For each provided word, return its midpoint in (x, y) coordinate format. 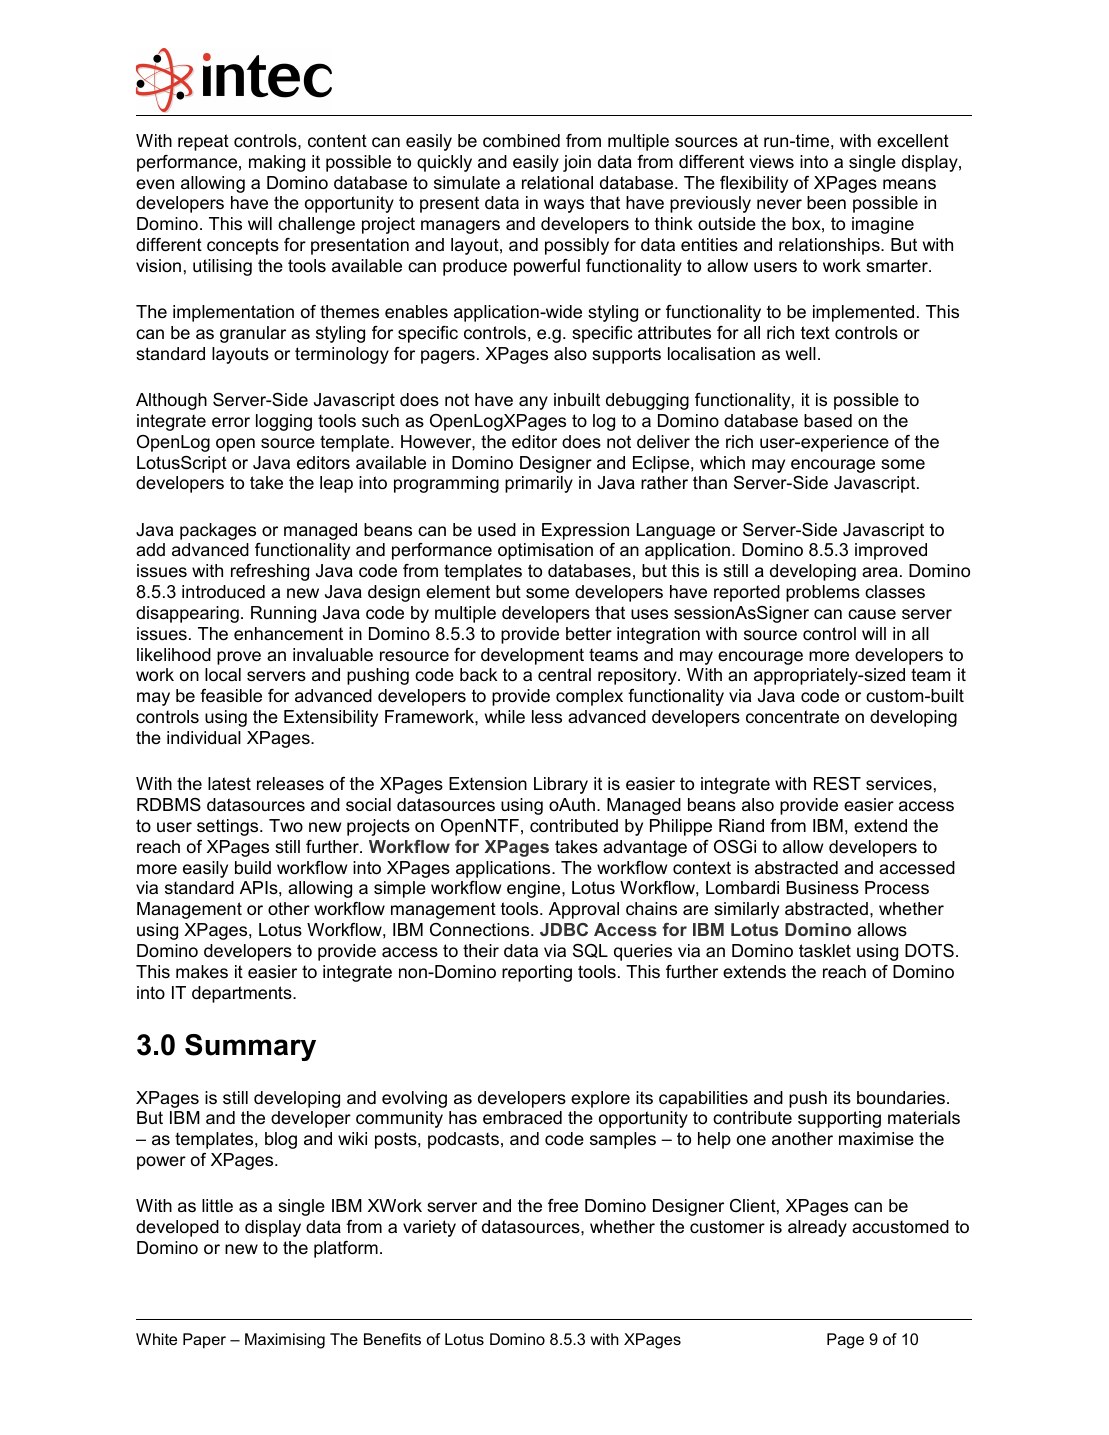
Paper (204, 1341)
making (277, 163)
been (826, 203)
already (817, 1228)
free (563, 1205)
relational (557, 183)
